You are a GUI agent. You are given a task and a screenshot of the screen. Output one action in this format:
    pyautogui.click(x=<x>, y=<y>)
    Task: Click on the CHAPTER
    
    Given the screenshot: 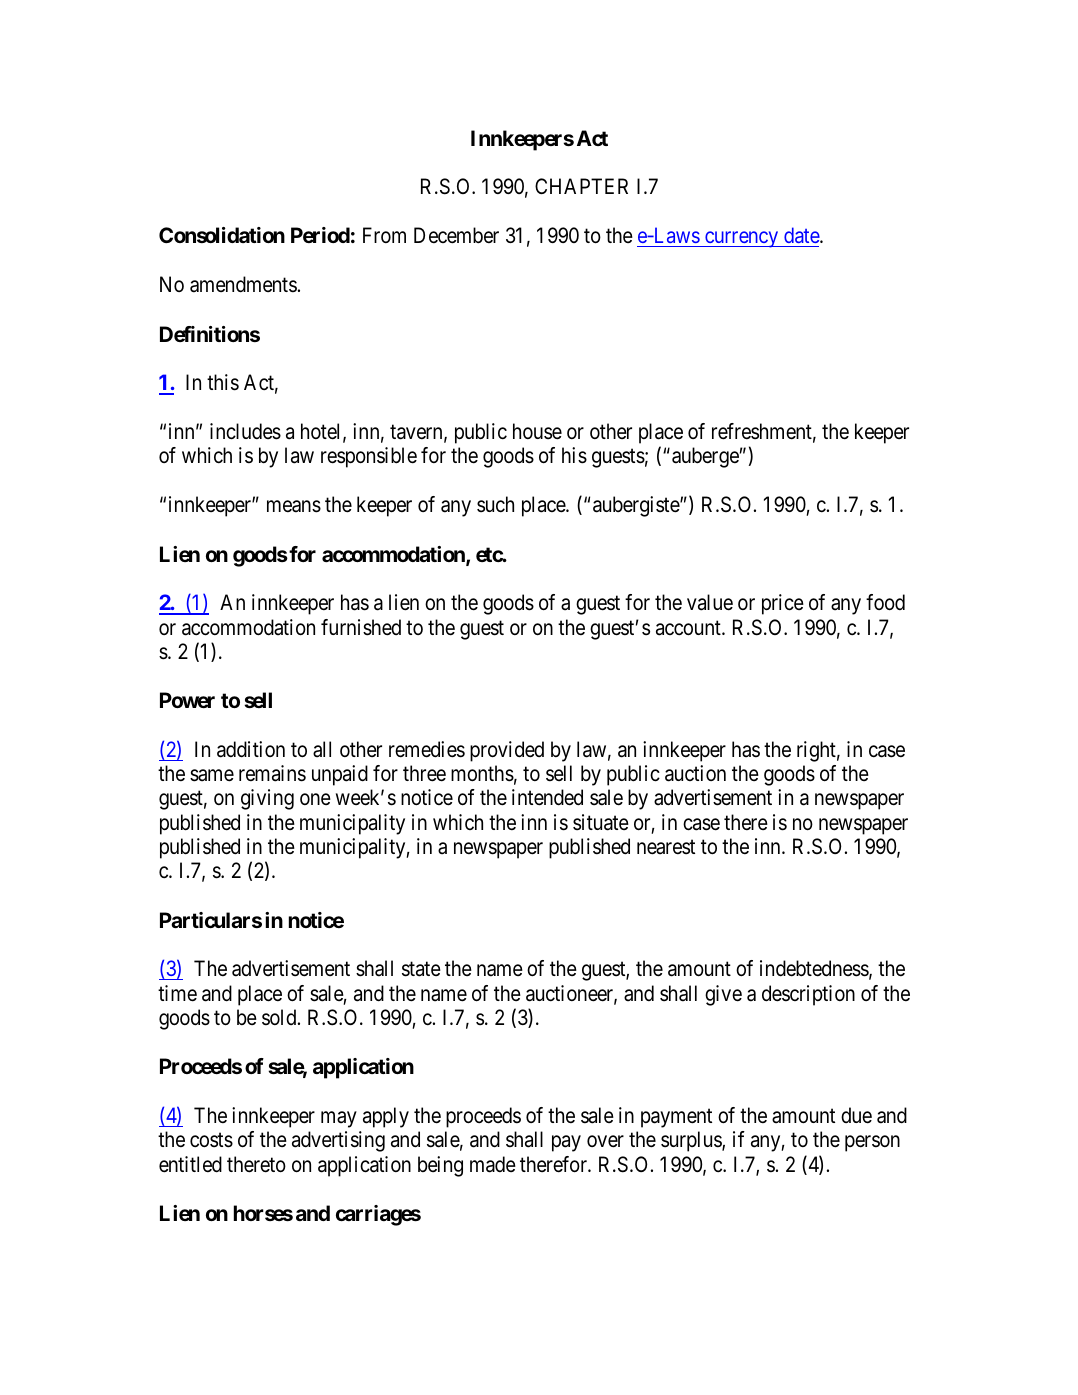 What is the action you would take?
    pyautogui.click(x=581, y=186)
